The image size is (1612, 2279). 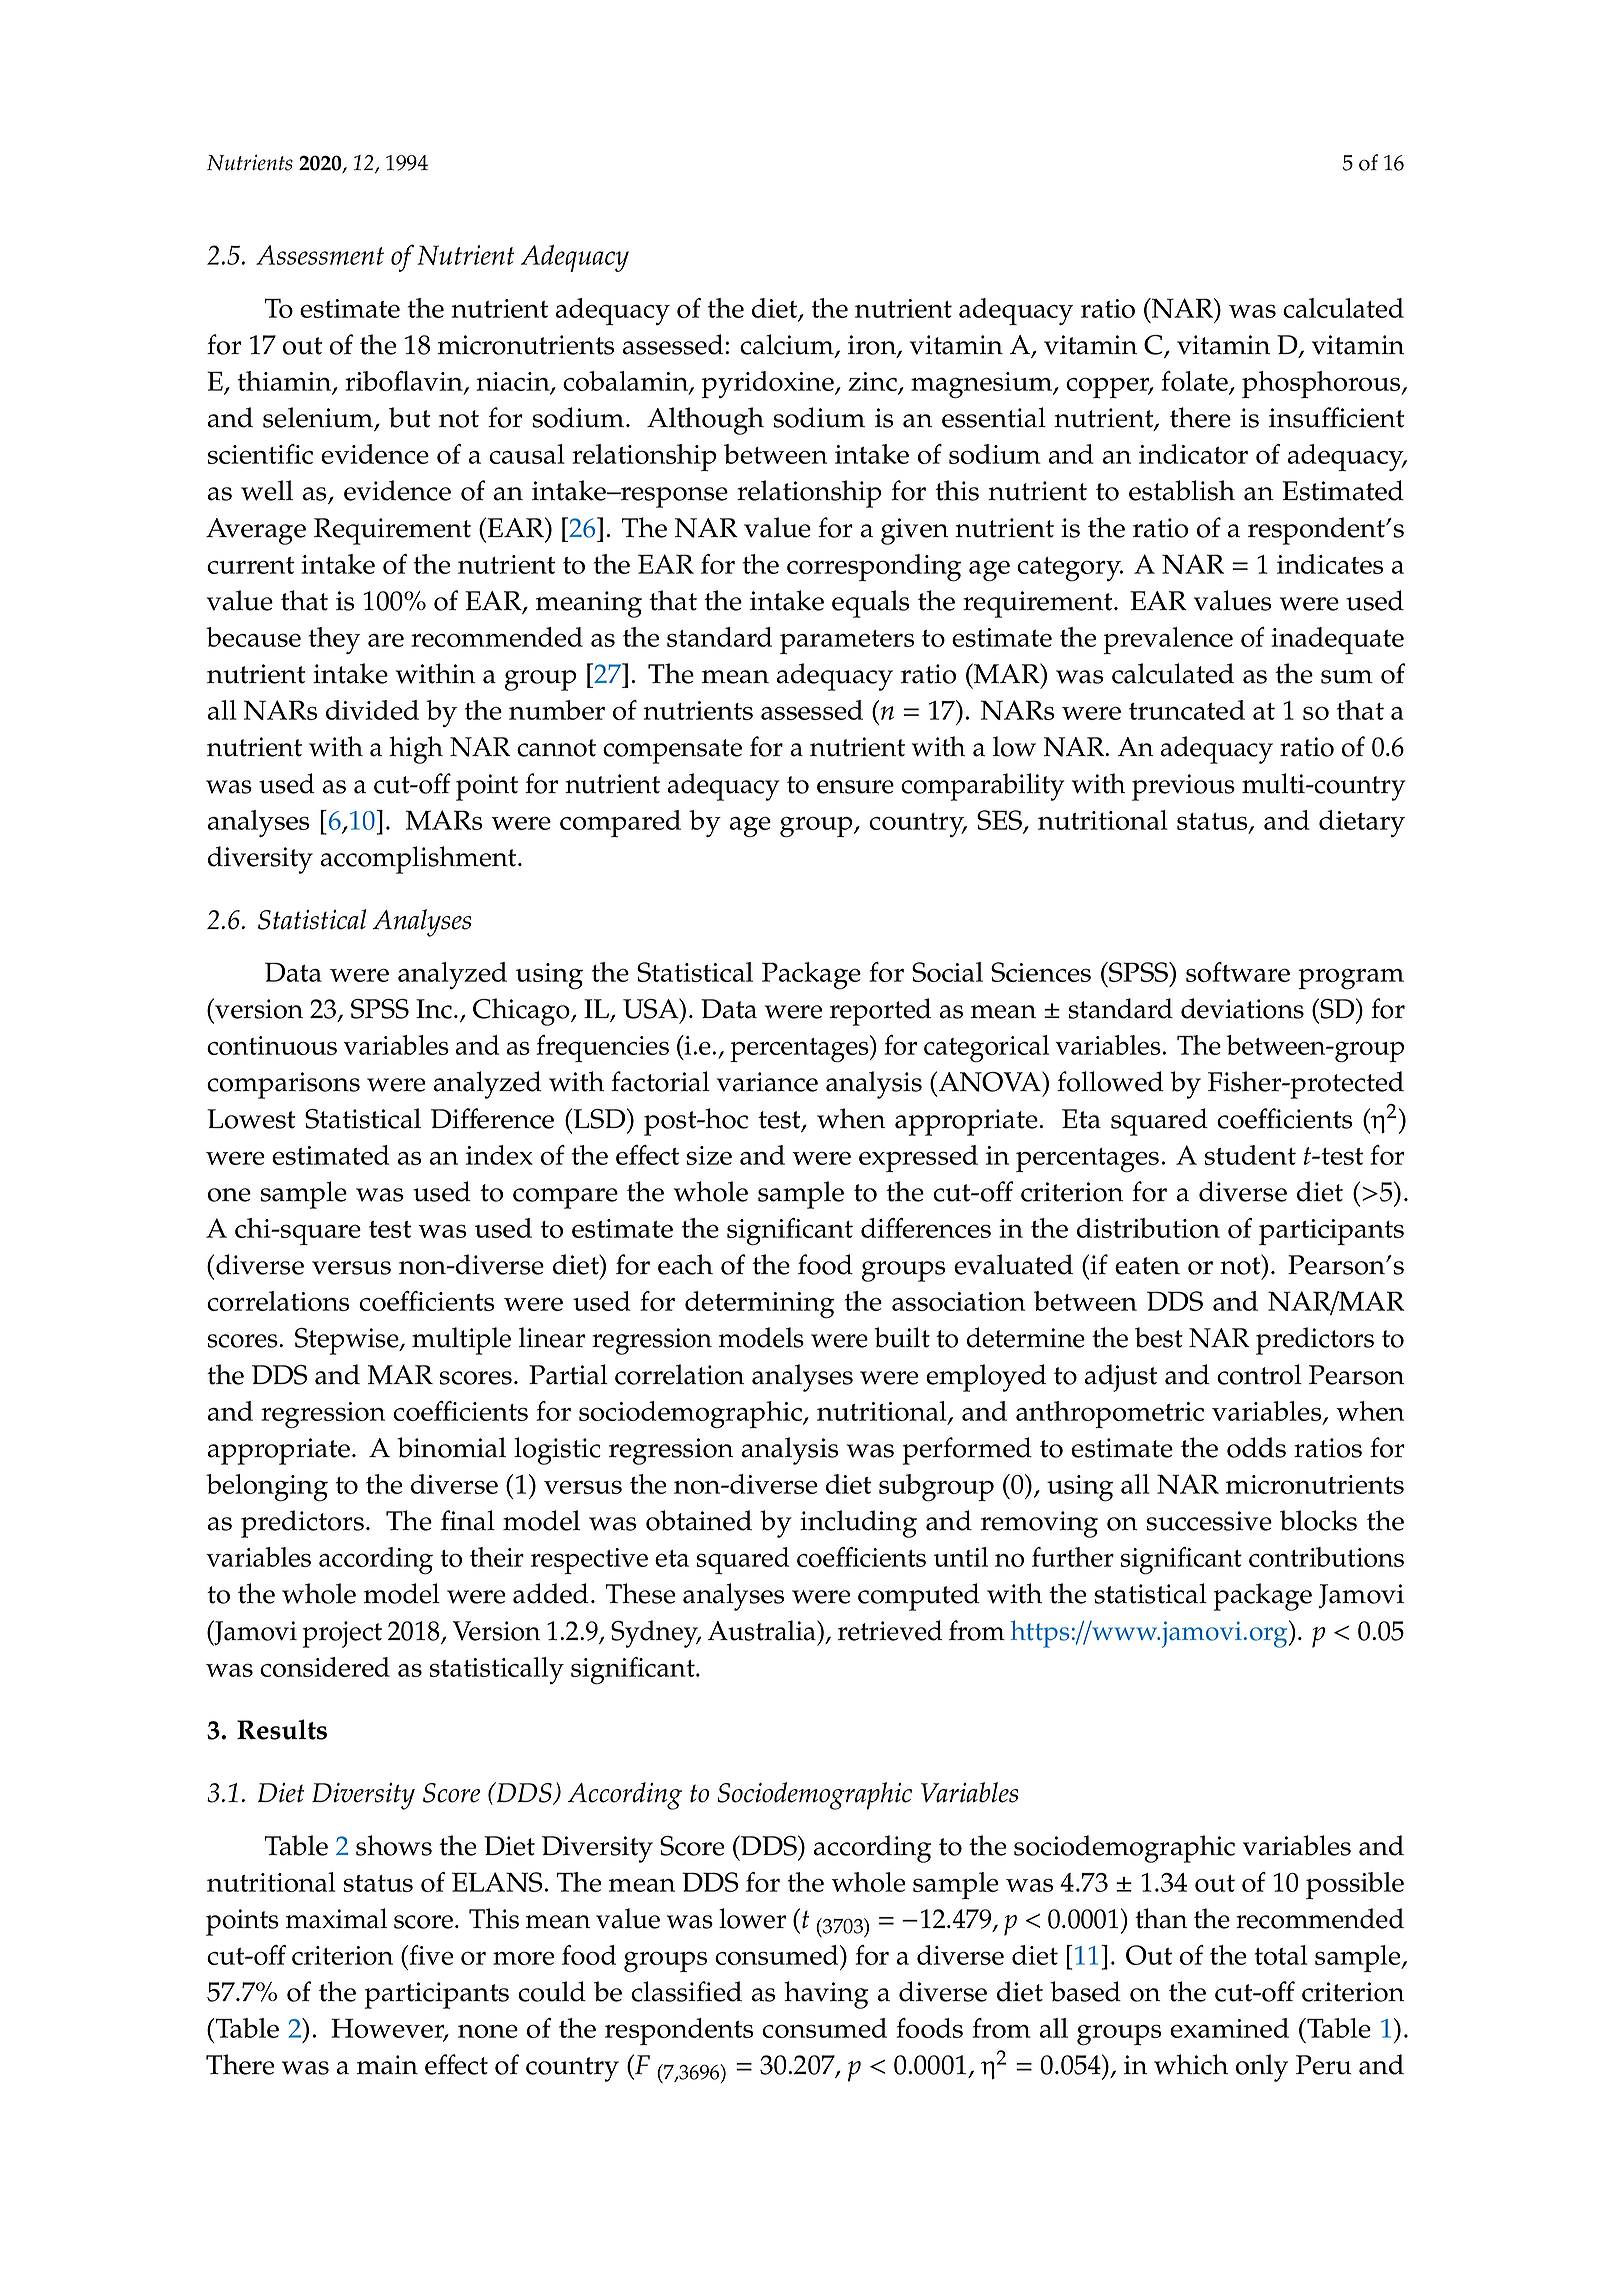 What do you see at coordinates (855, 787) in the screenshot?
I see `ensure` at bounding box center [855, 787].
